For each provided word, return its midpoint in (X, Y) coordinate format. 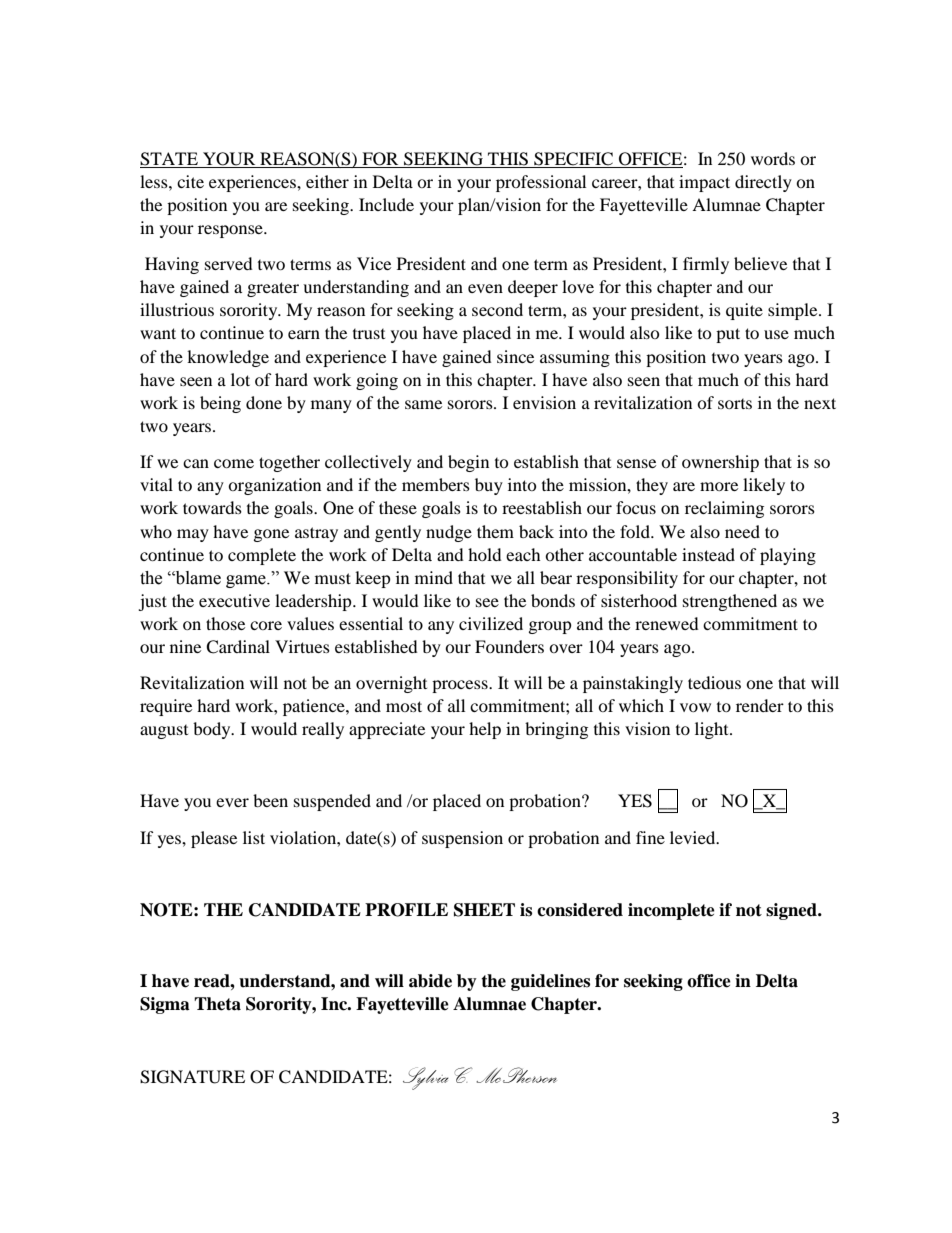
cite (190, 181)
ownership (720, 463)
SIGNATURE (192, 1077)
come (234, 463)
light (713, 730)
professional (541, 183)
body (213, 730)
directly (763, 183)
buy (489, 486)
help (485, 730)
